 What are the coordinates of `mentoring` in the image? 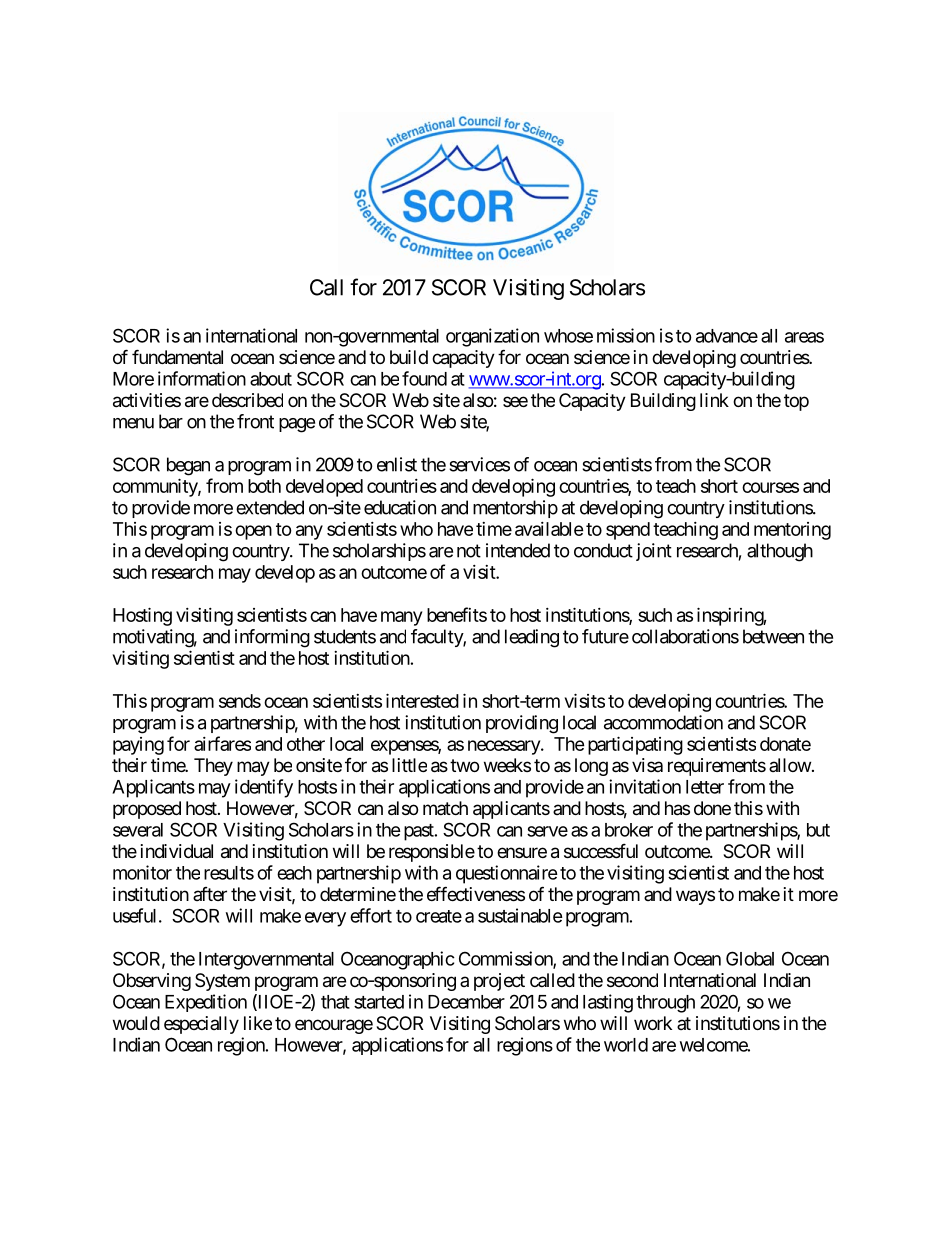 It's located at (792, 531).
